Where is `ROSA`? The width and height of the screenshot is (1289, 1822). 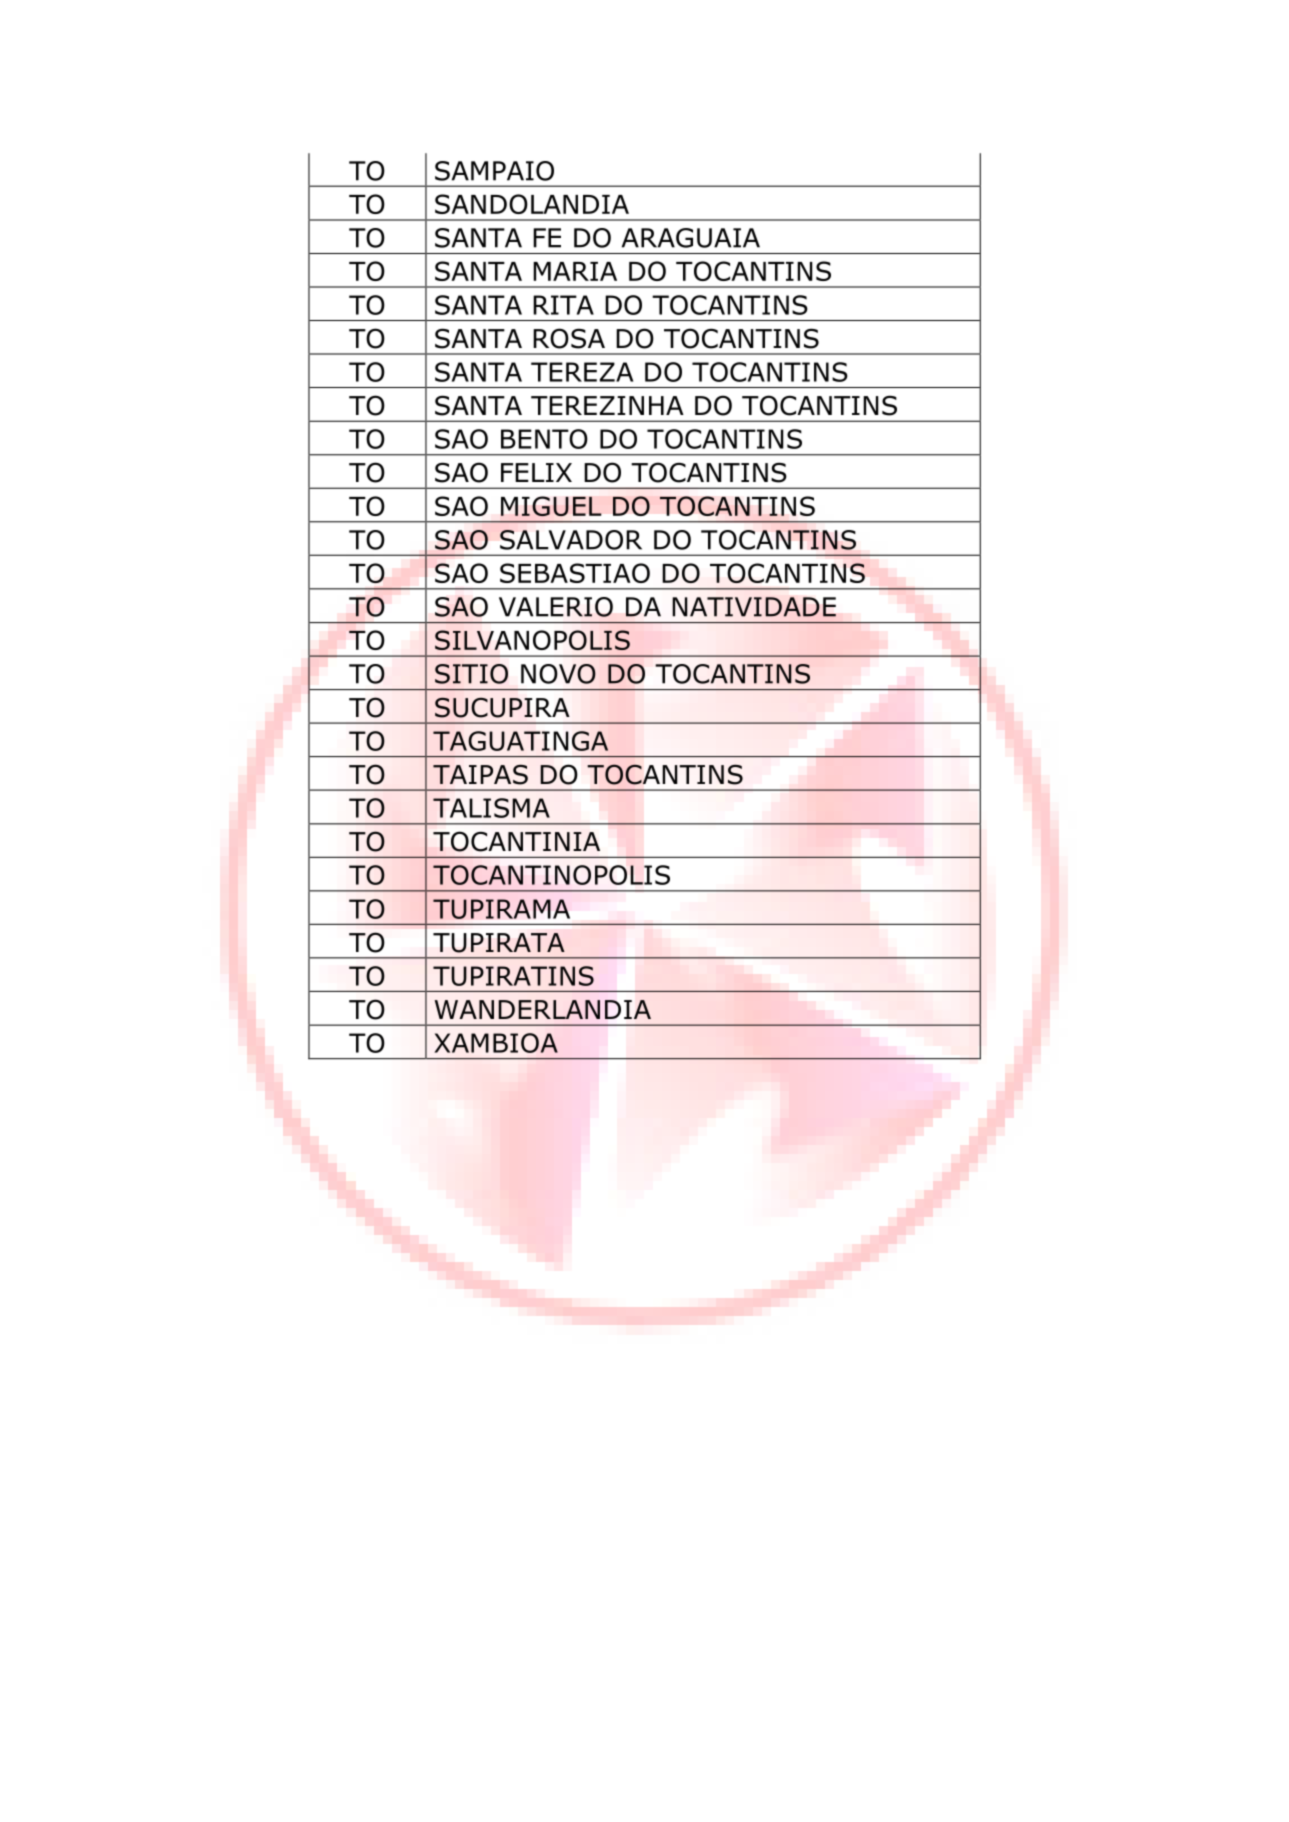 ROSA is located at coordinates (569, 338).
